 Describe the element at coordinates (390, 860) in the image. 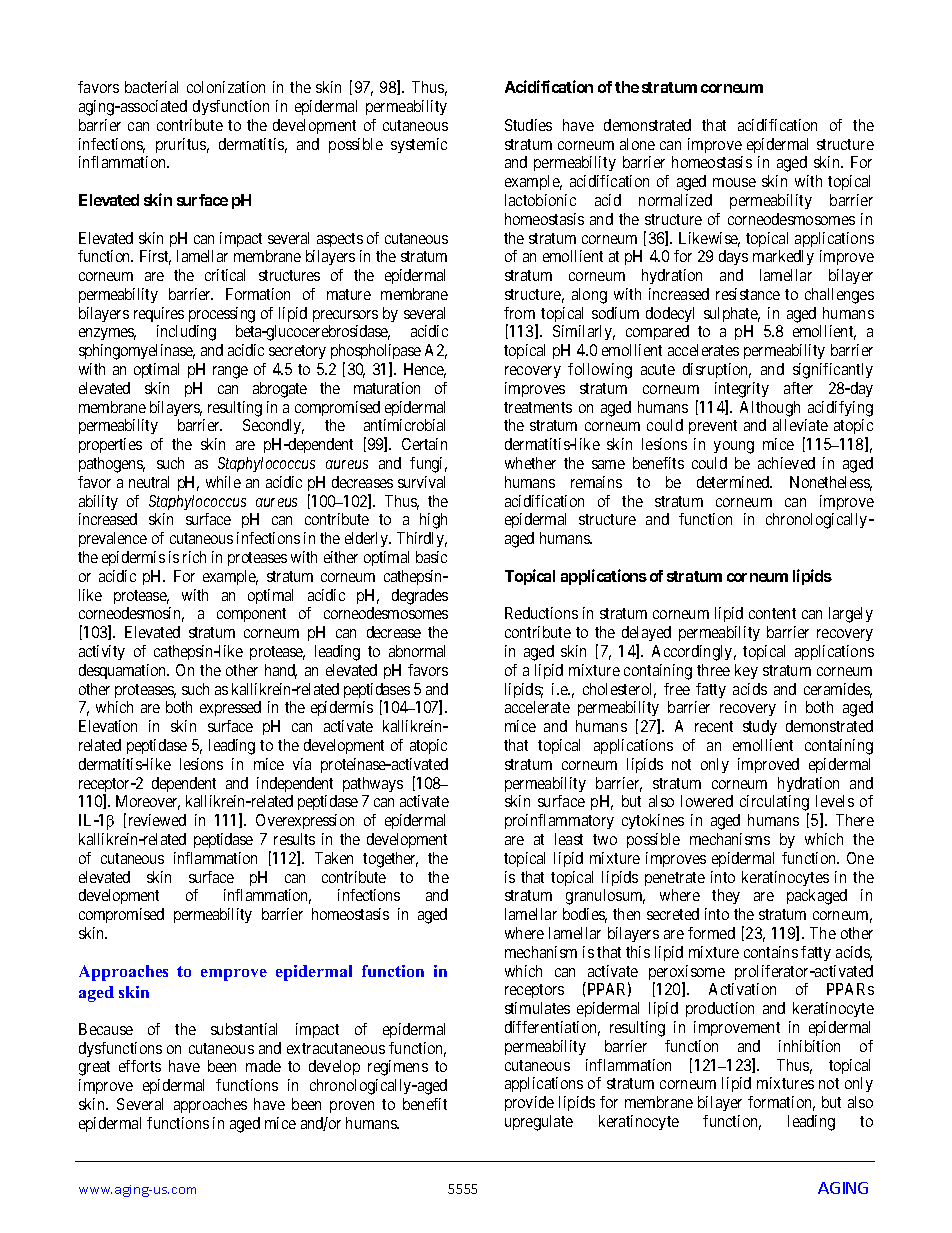

I see `together` at that location.
